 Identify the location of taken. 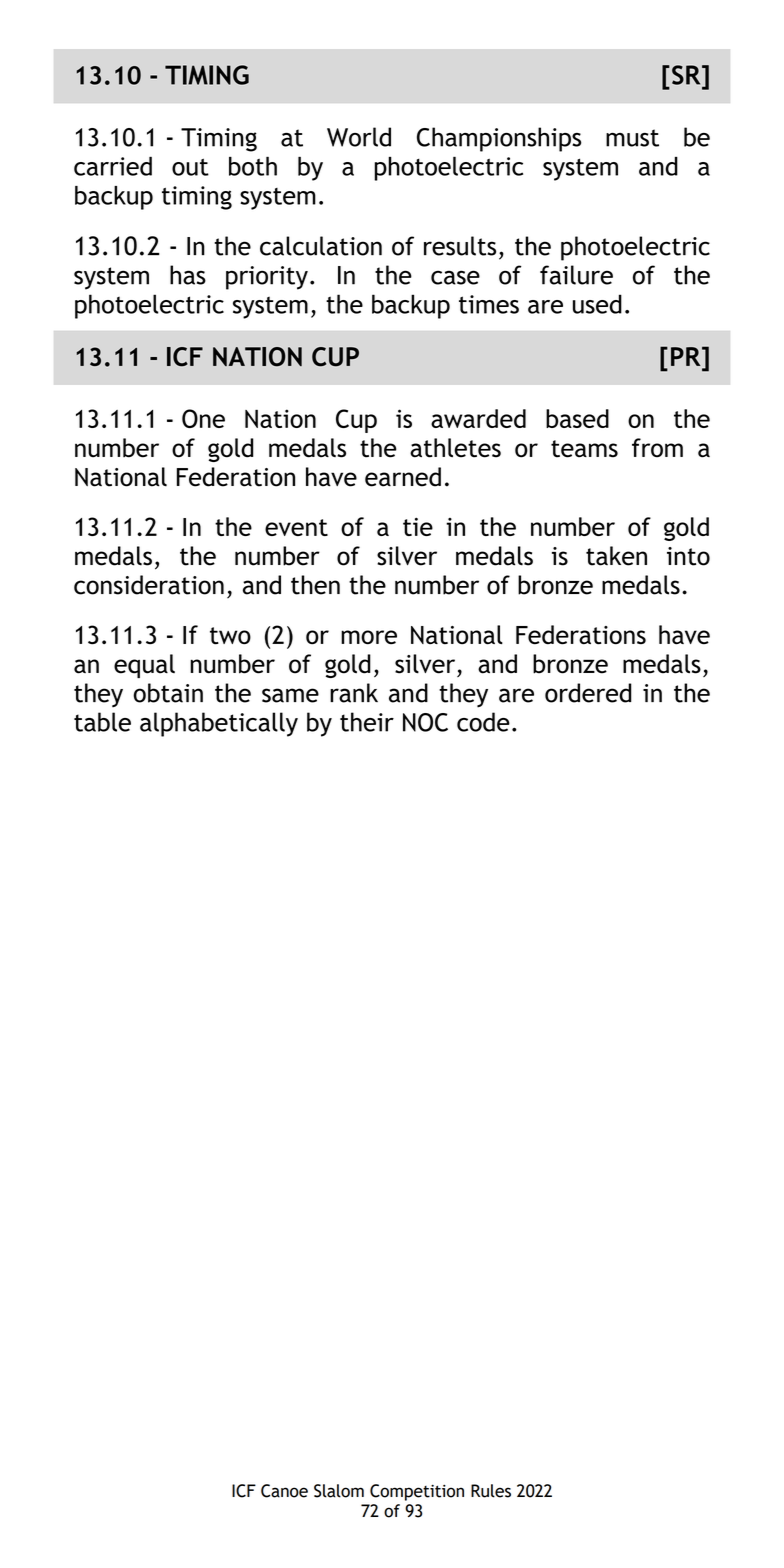
(616, 556).
